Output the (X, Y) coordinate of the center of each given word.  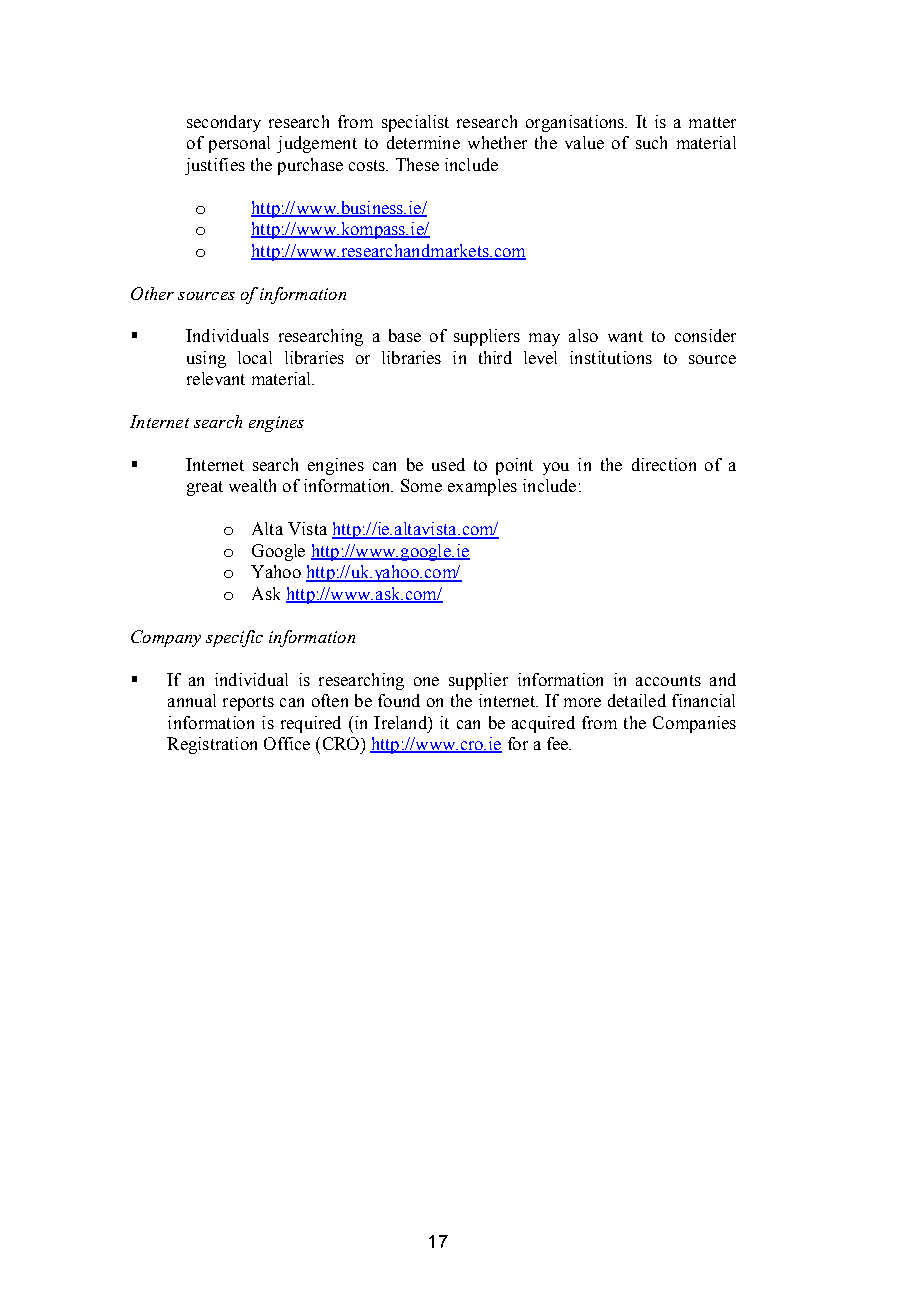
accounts (668, 680)
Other (152, 293)
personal (239, 144)
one (426, 681)
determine (423, 142)
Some (421, 485)
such (651, 142)
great (205, 488)
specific (234, 638)
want (625, 336)
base (405, 335)
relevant (216, 378)
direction (664, 464)
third (495, 357)
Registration (212, 745)
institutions (611, 357)
